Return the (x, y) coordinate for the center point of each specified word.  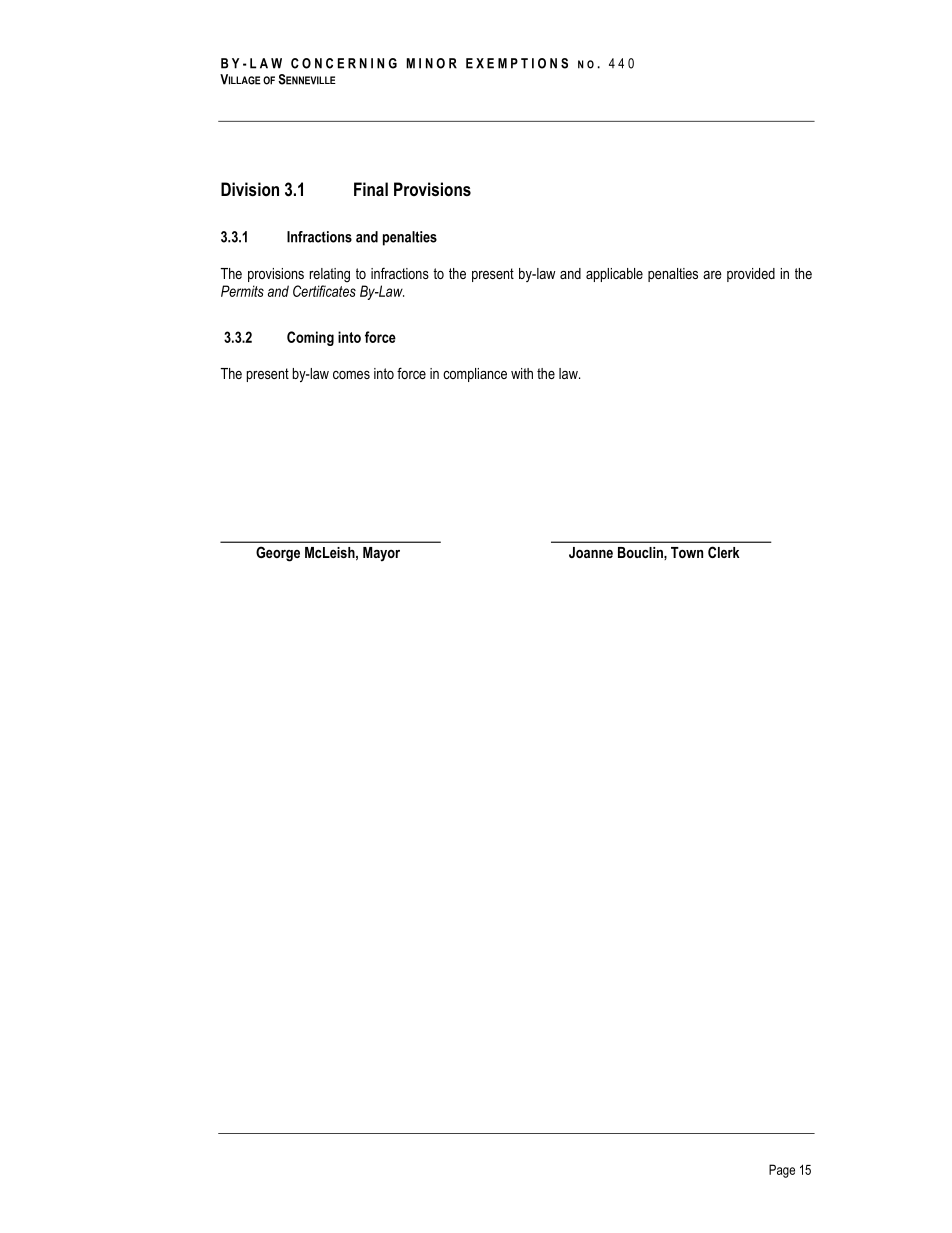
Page (782, 1171)
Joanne (591, 552)
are (712, 275)
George (278, 554)
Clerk (724, 552)
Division (250, 189)
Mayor (381, 554)
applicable (614, 275)
